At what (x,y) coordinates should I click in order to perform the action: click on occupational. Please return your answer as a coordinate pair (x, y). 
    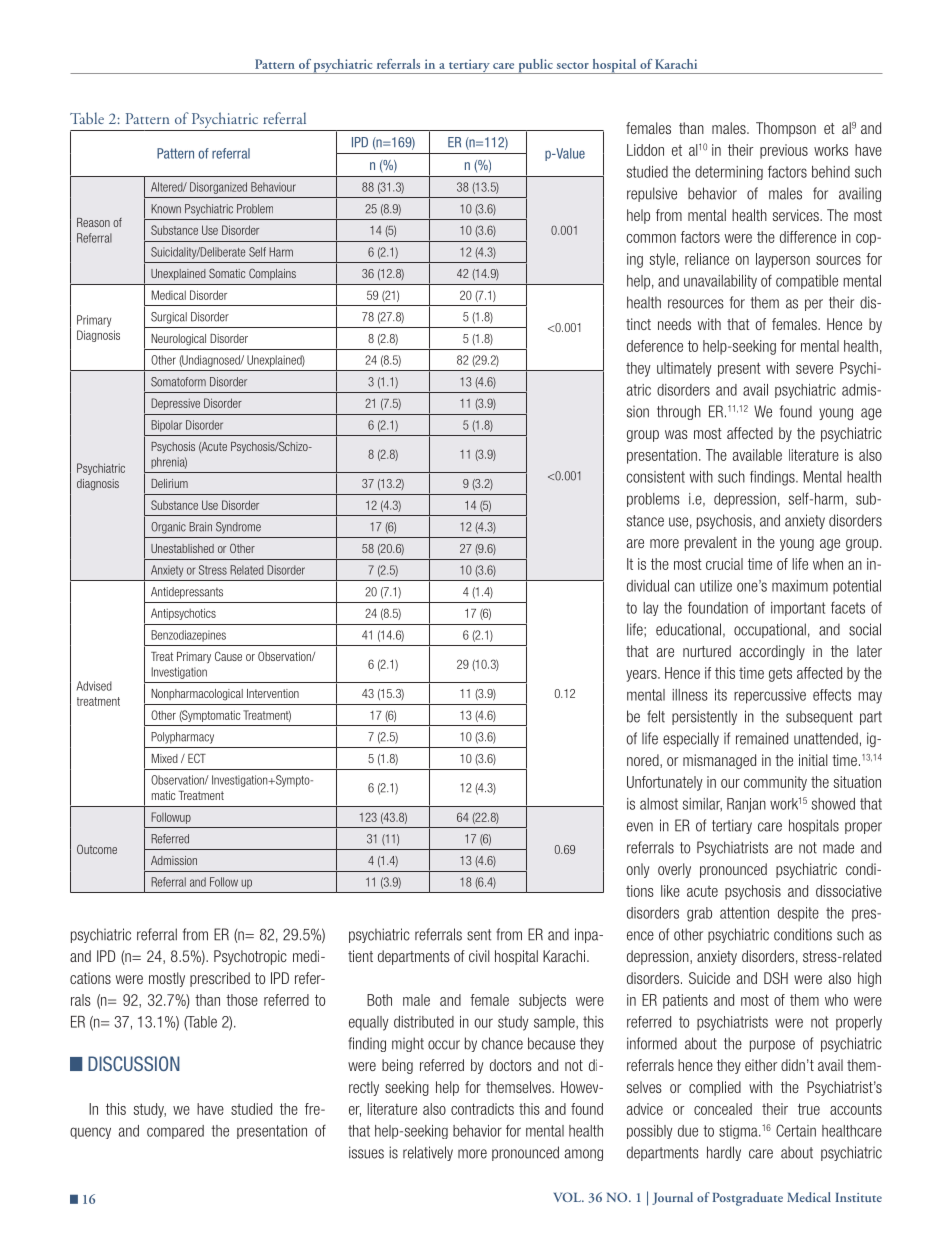
    Looking at the image, I should click on (770, 630).
